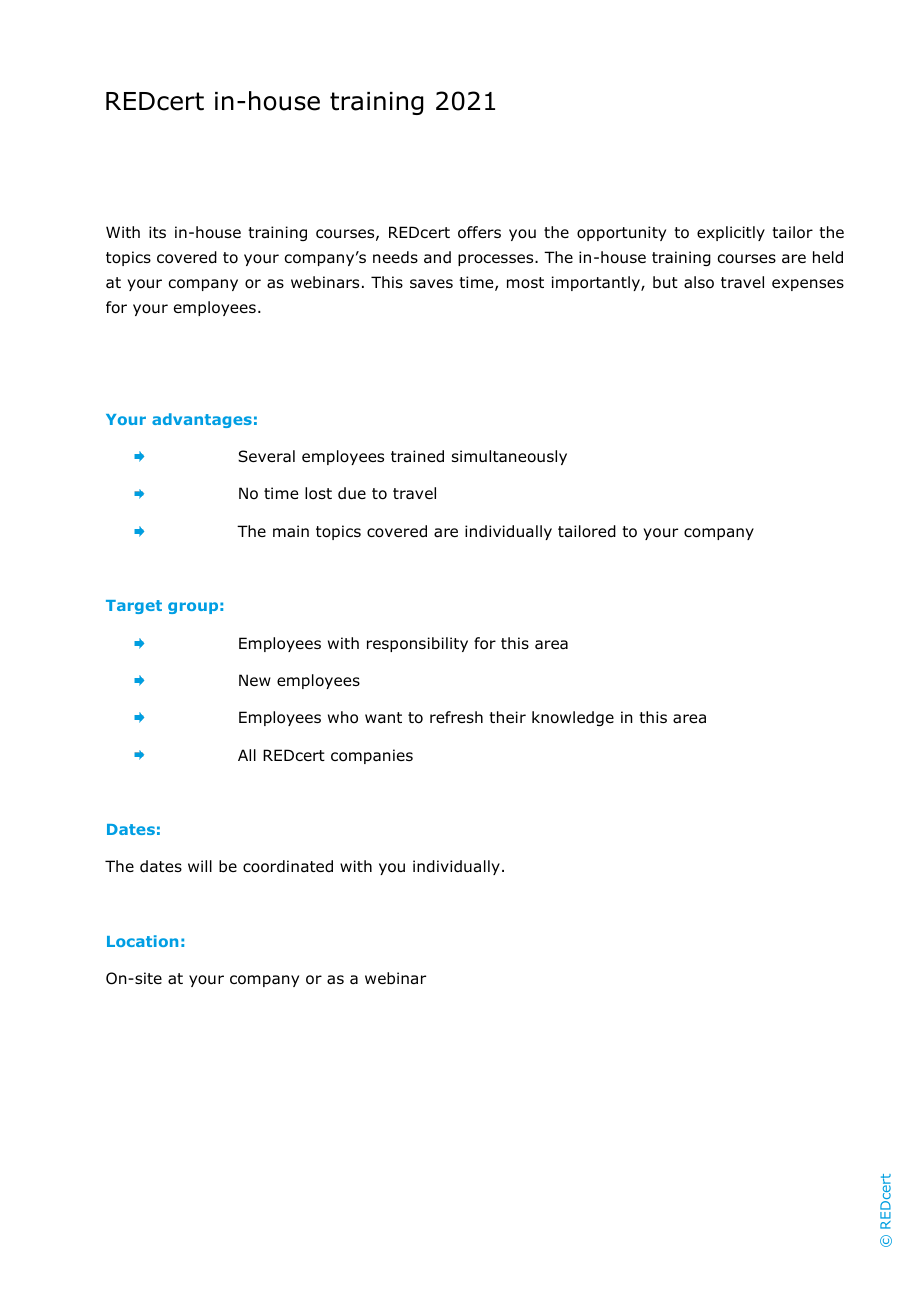 The image size is (924, 1309). I want to click on Location, so click(142, 941).
